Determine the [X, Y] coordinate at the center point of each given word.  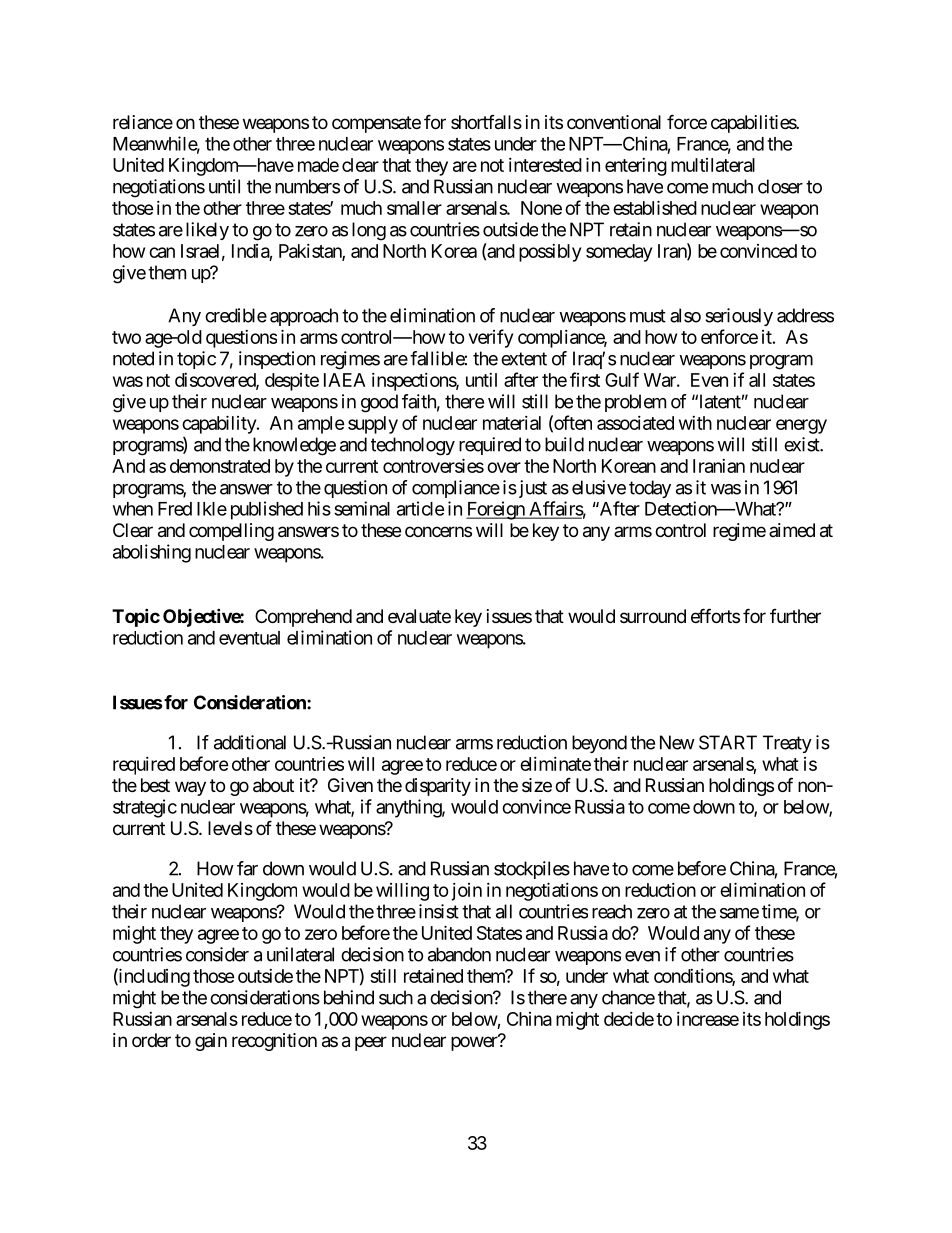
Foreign [496, 510]
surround [653, 616]
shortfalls [486, 122]
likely [207, 231]
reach [612, 911]
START [728, 742]
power [475, 1043]
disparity [438, 787]
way [190, 788]
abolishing [152, 553]
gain [211, 1042]
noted [133, 358]
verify [491, 338]
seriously [739, 317]
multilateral [713, 165]
